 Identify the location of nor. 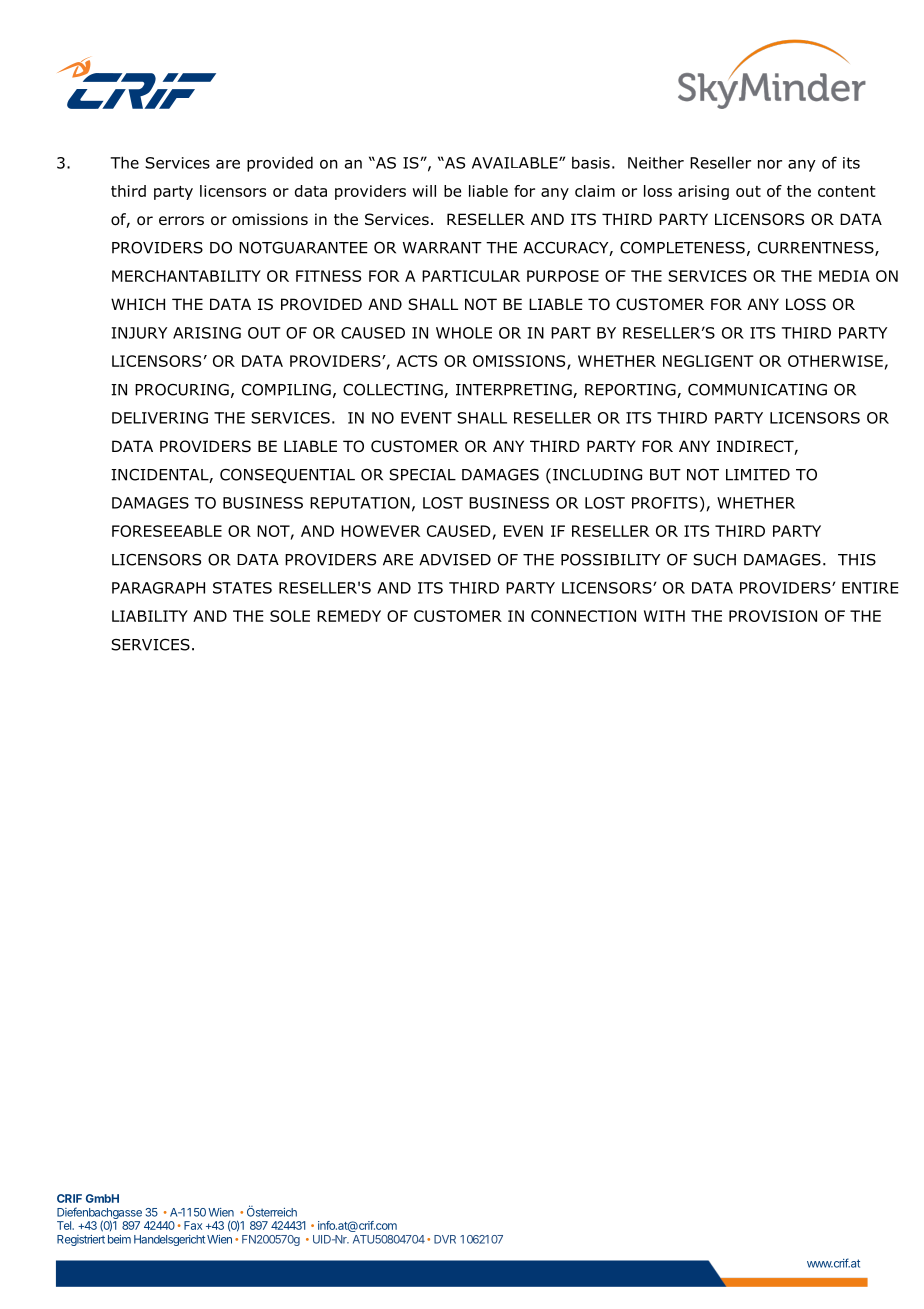
(770, 164).
